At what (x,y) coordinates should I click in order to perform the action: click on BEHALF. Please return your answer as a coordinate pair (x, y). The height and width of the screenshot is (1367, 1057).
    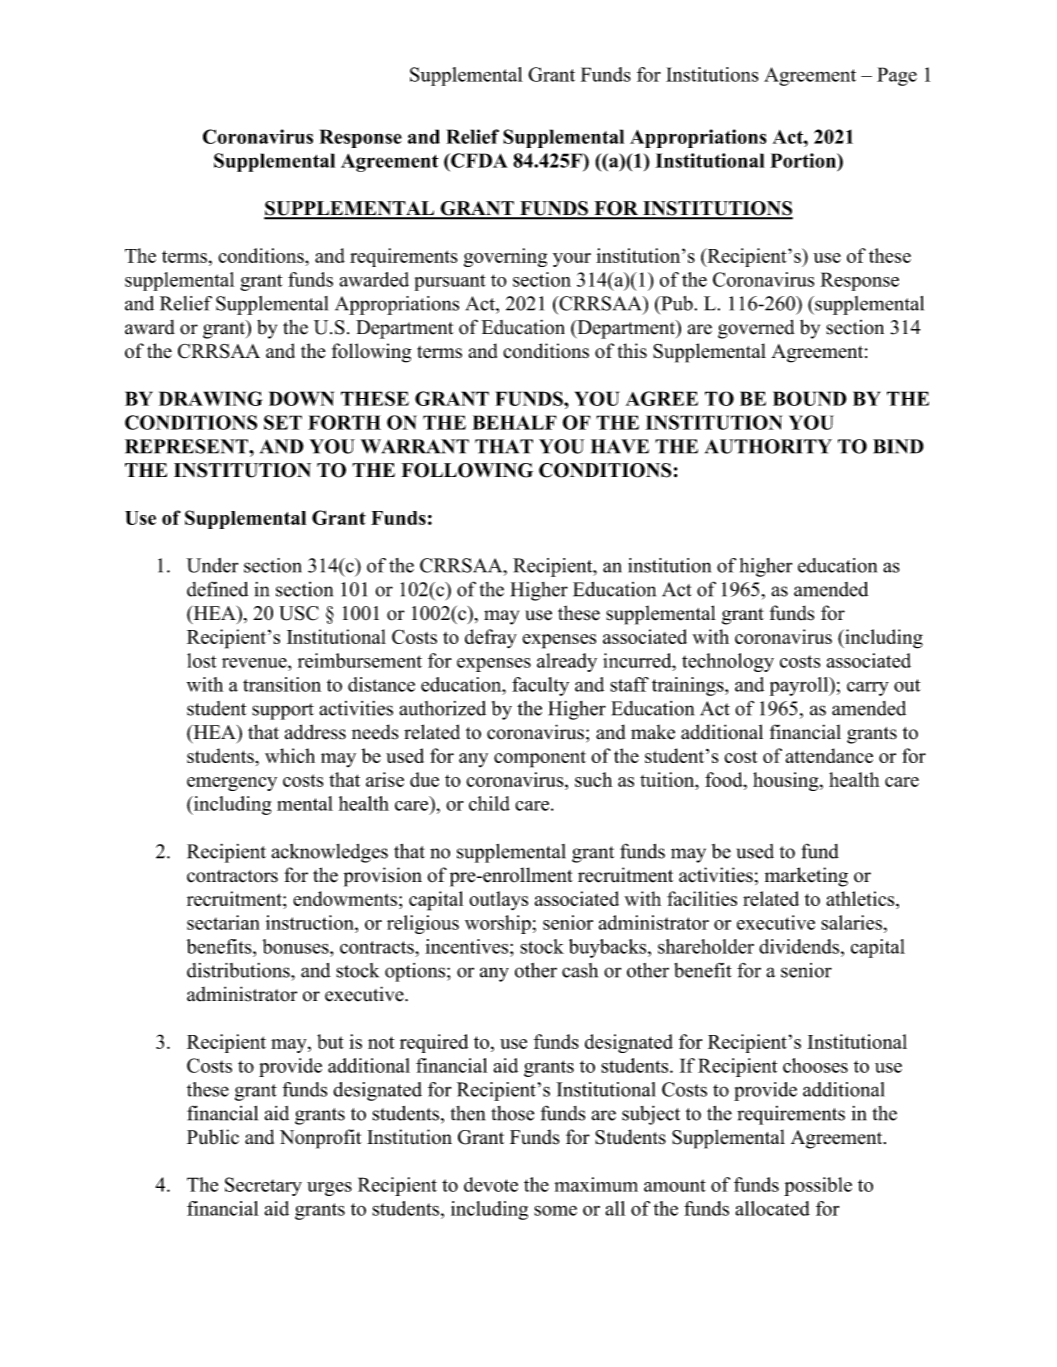
    Looking at the image, I should click on (514, 422).
